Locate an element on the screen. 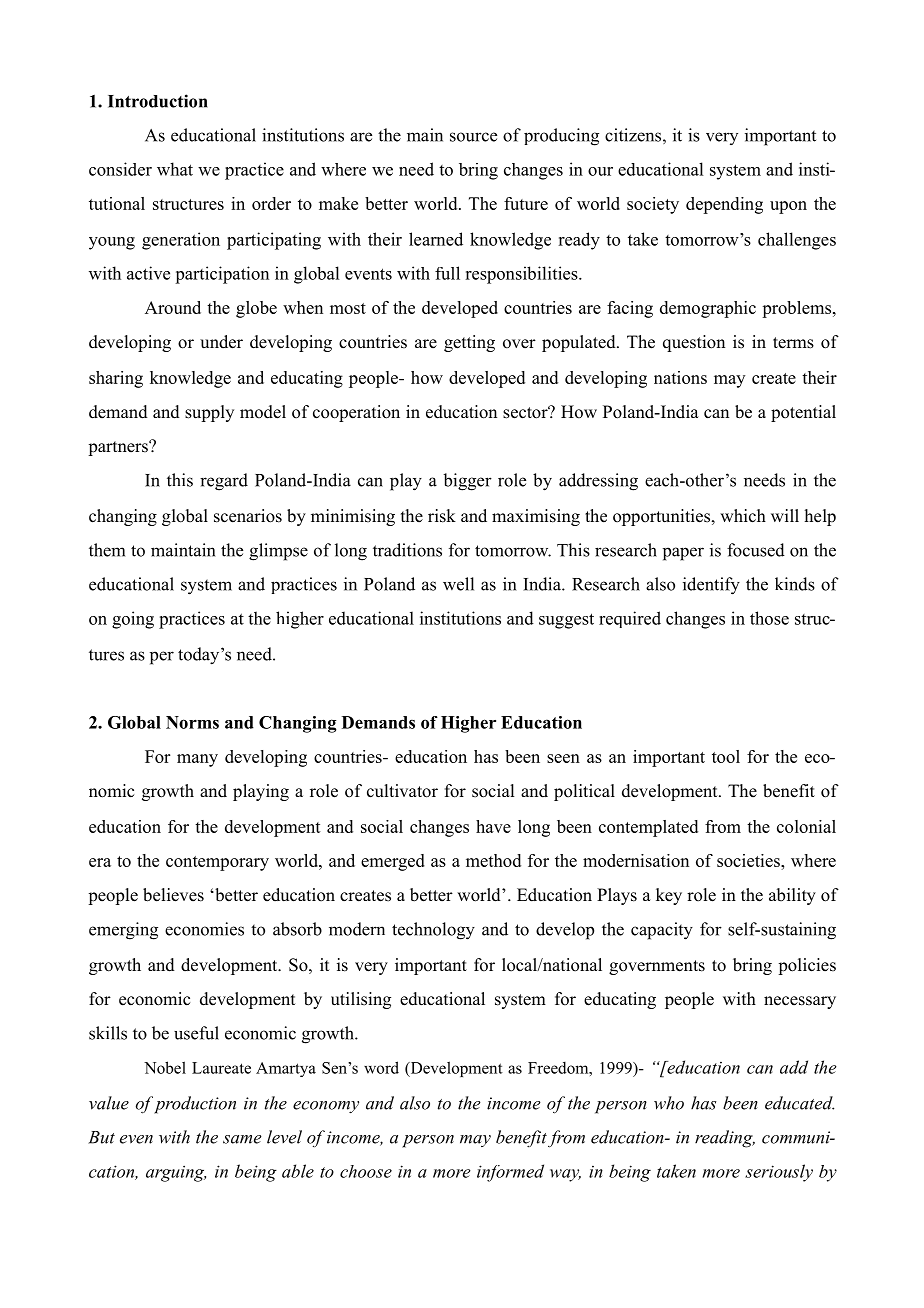 This screenshot has width=924, height=1308. what is located at coordinates (175, 169).
